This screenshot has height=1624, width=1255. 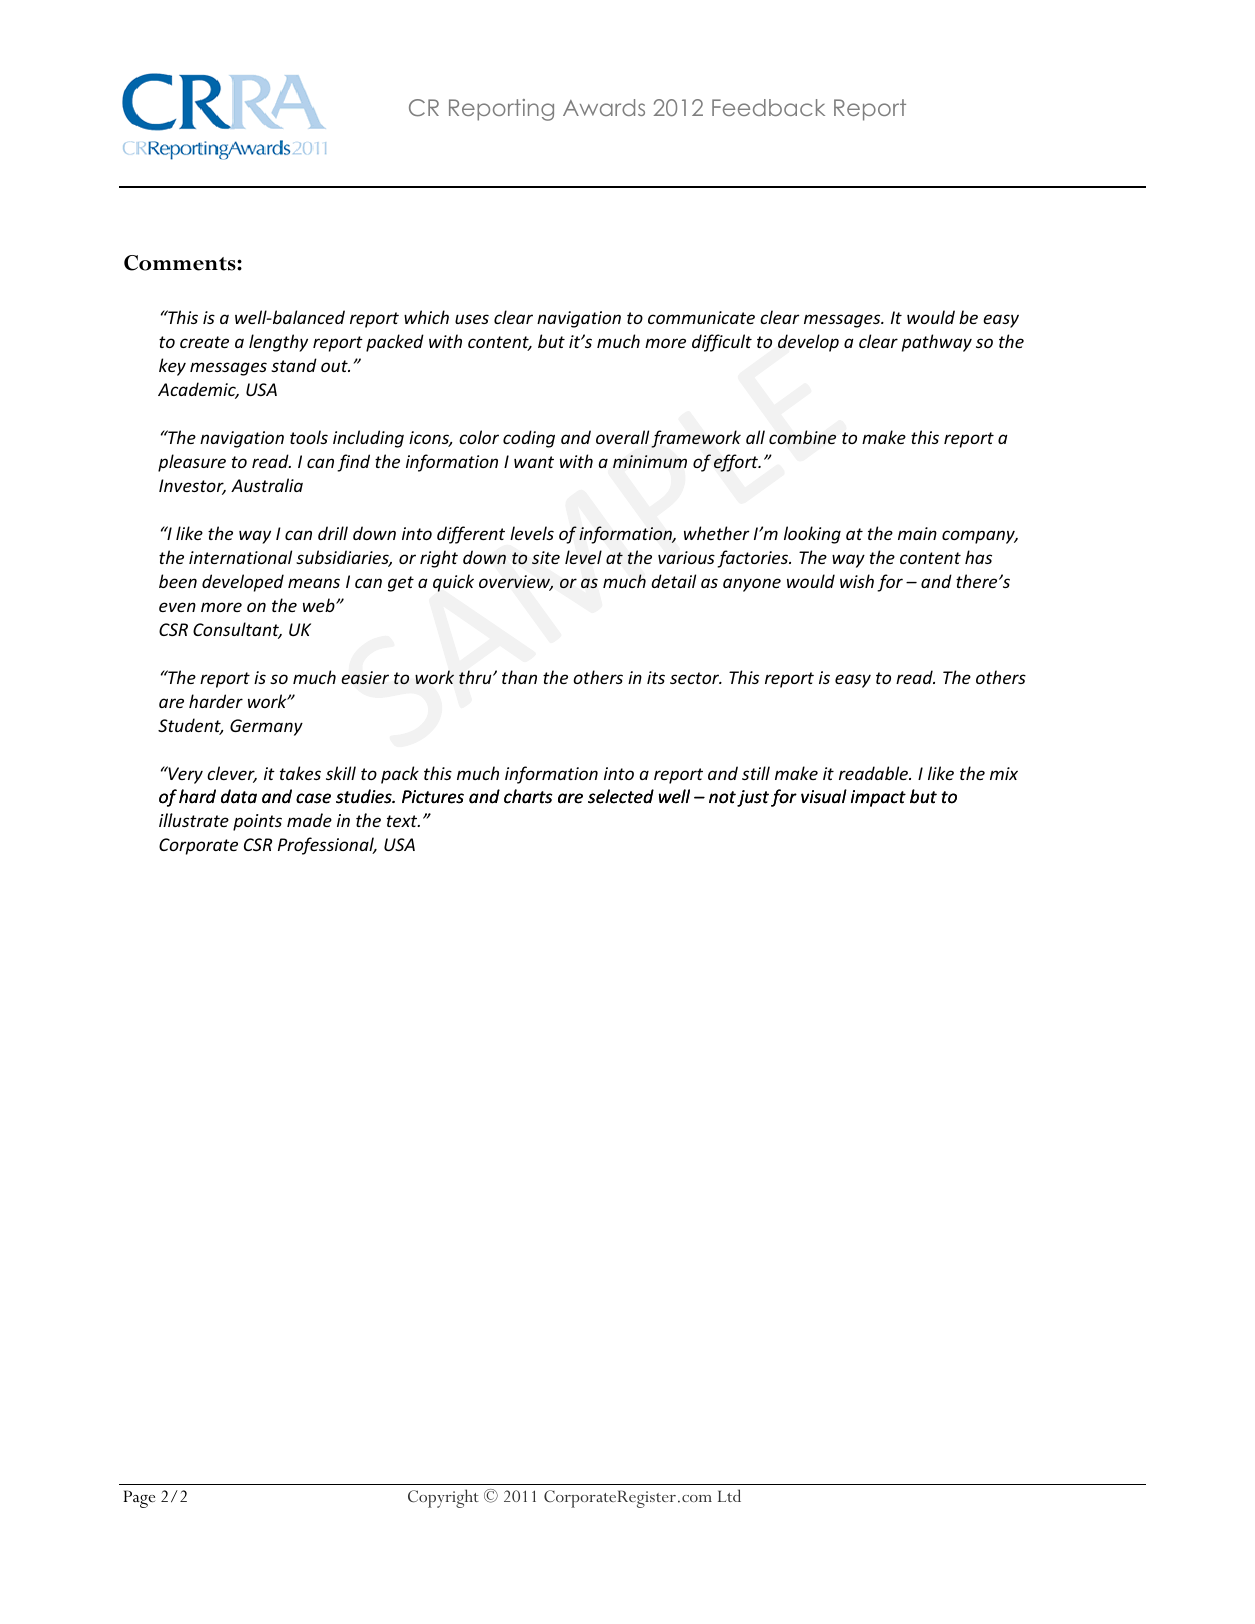 What do you see at coordinates (519, 677) in the screenshot?
I see `than` at bounding box center [519, 677].
